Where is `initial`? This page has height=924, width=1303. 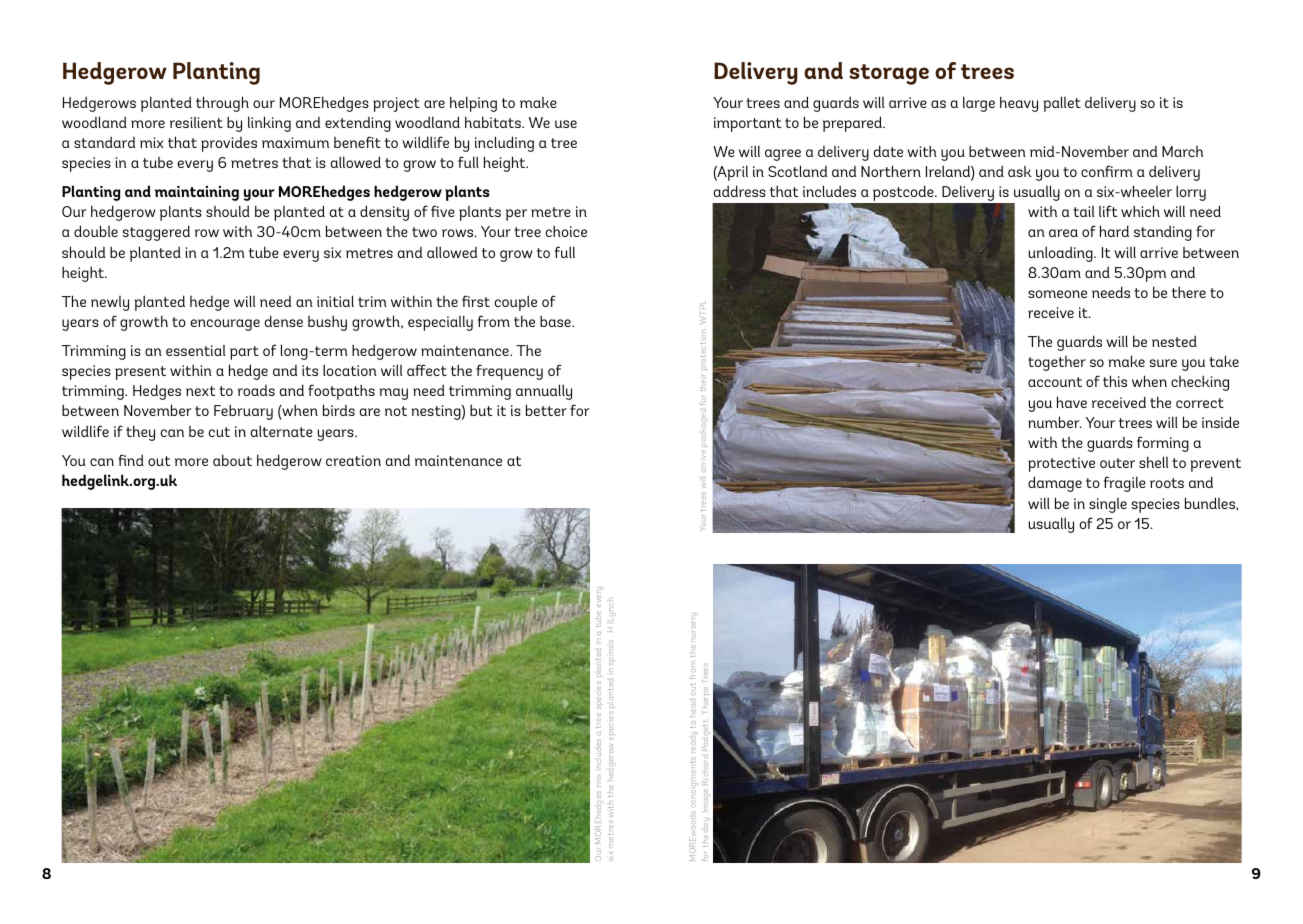
initial is located at coordinates (335, 301).
